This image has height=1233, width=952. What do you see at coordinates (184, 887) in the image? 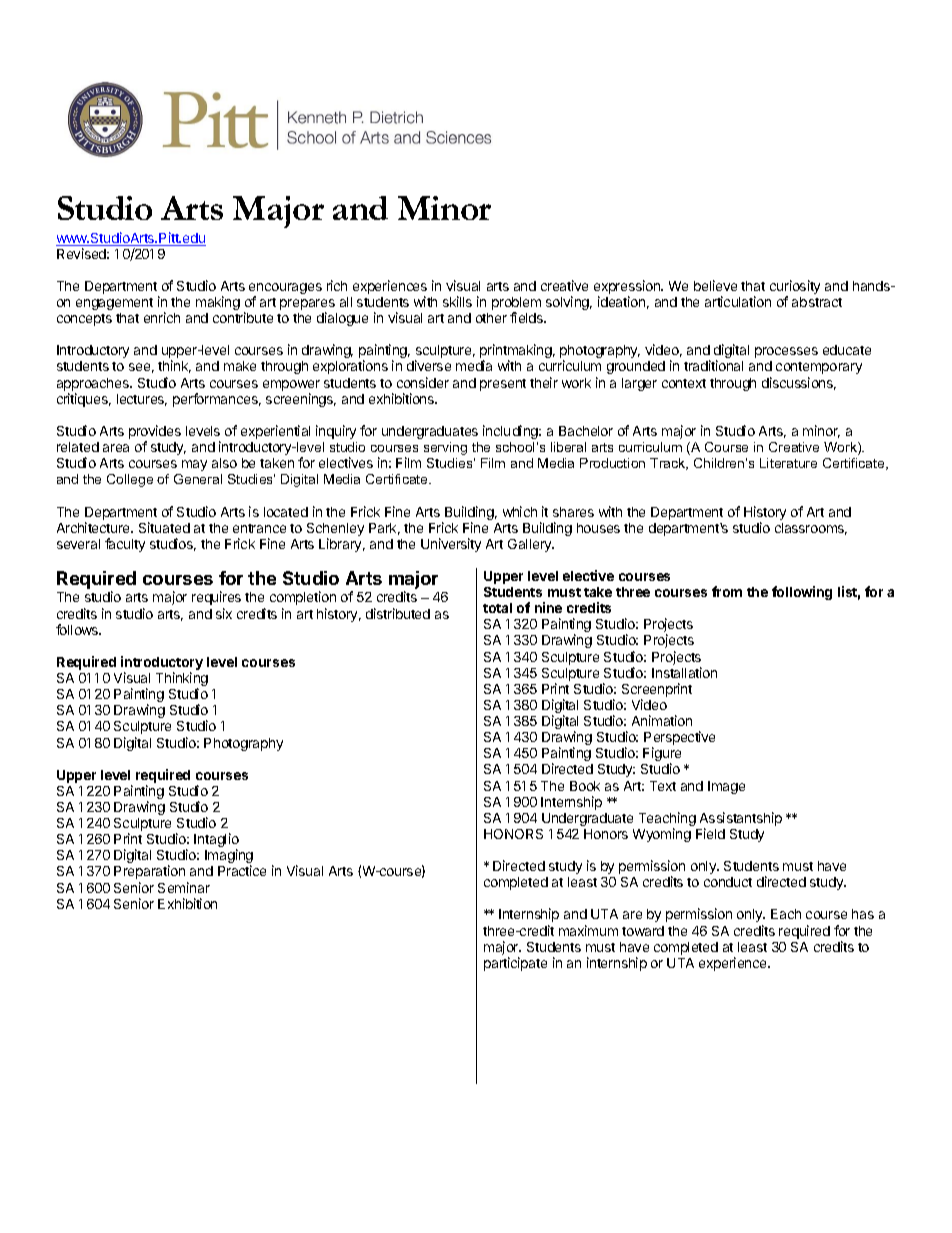
I see `Seminar` at bounding box center [184, 887].
